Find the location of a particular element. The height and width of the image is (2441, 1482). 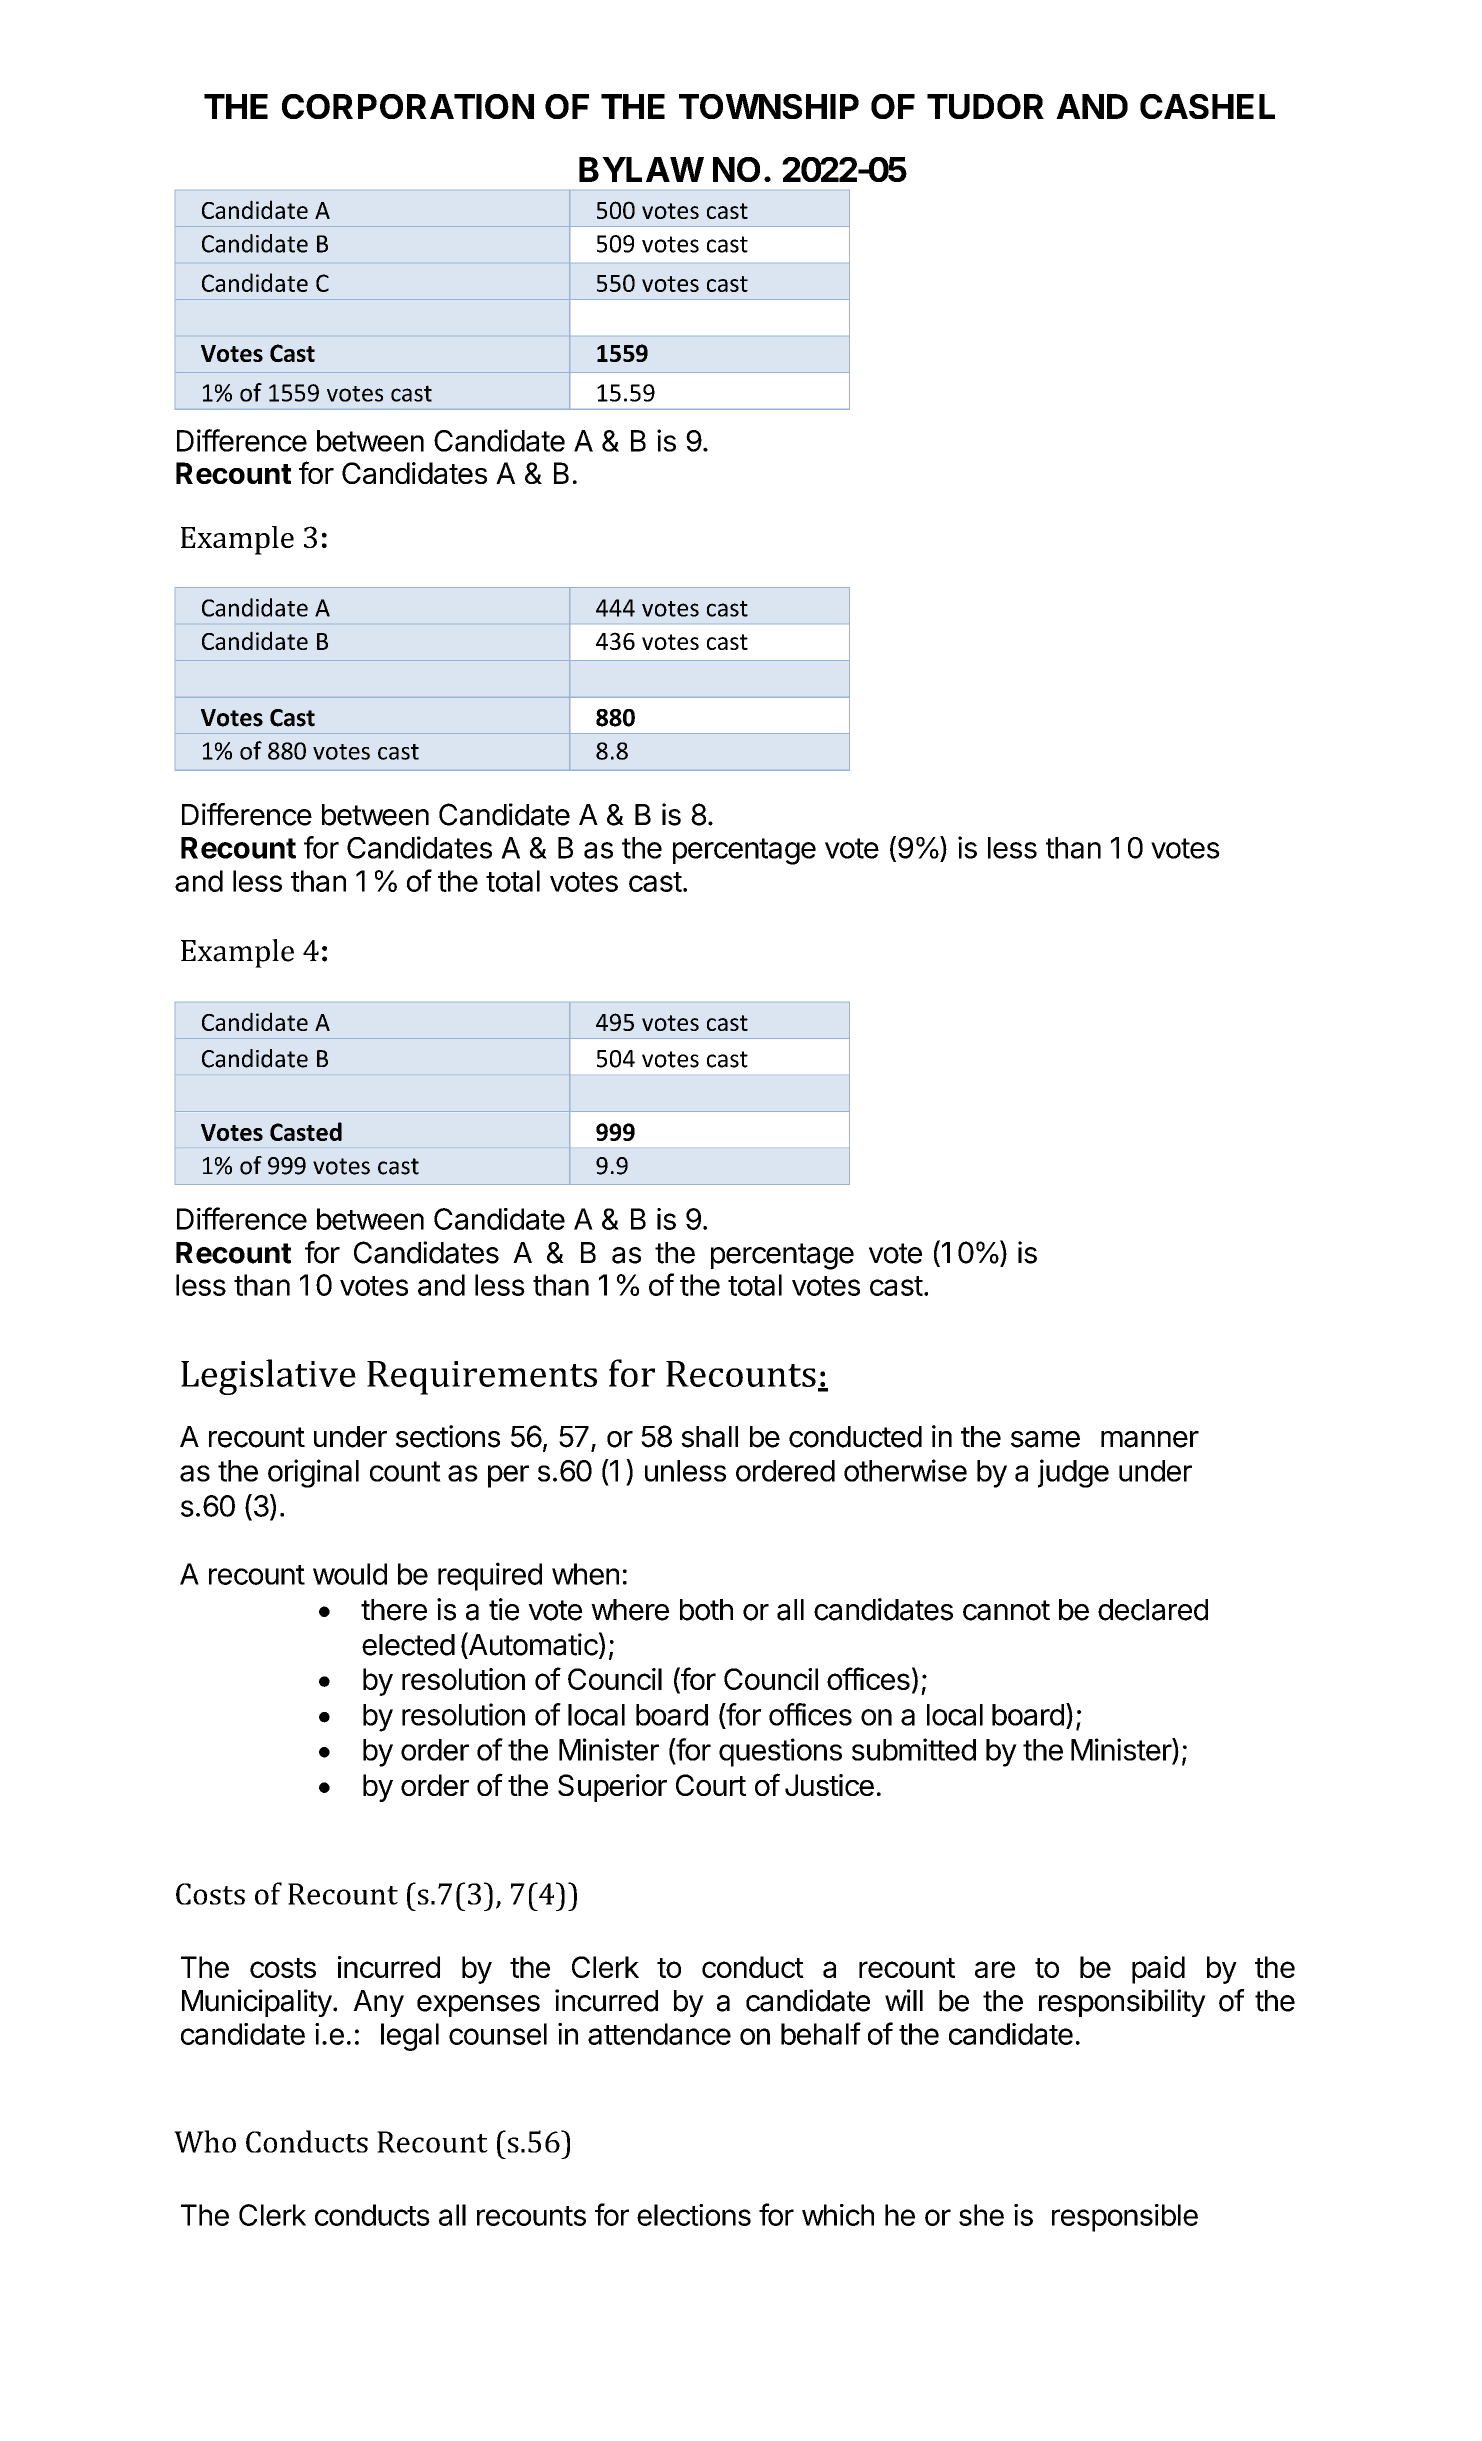

original is located at coordinates (313, 1473).
